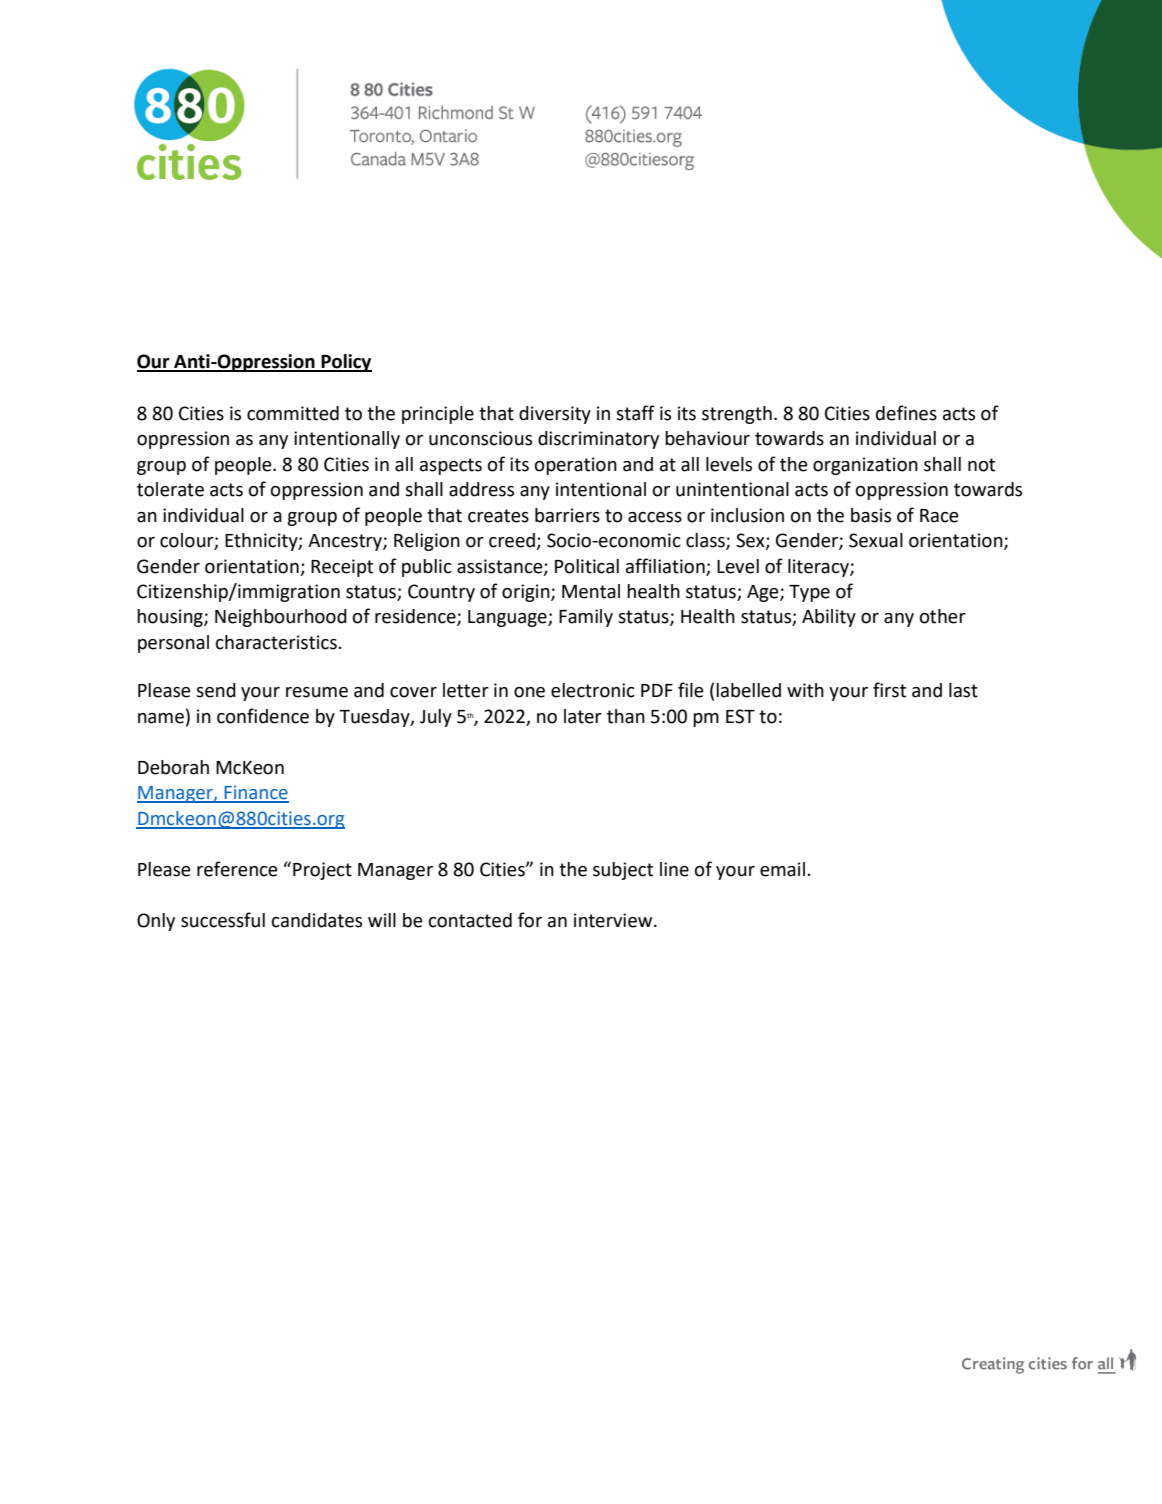  I want to click on characteristics, so click(276, 642).
